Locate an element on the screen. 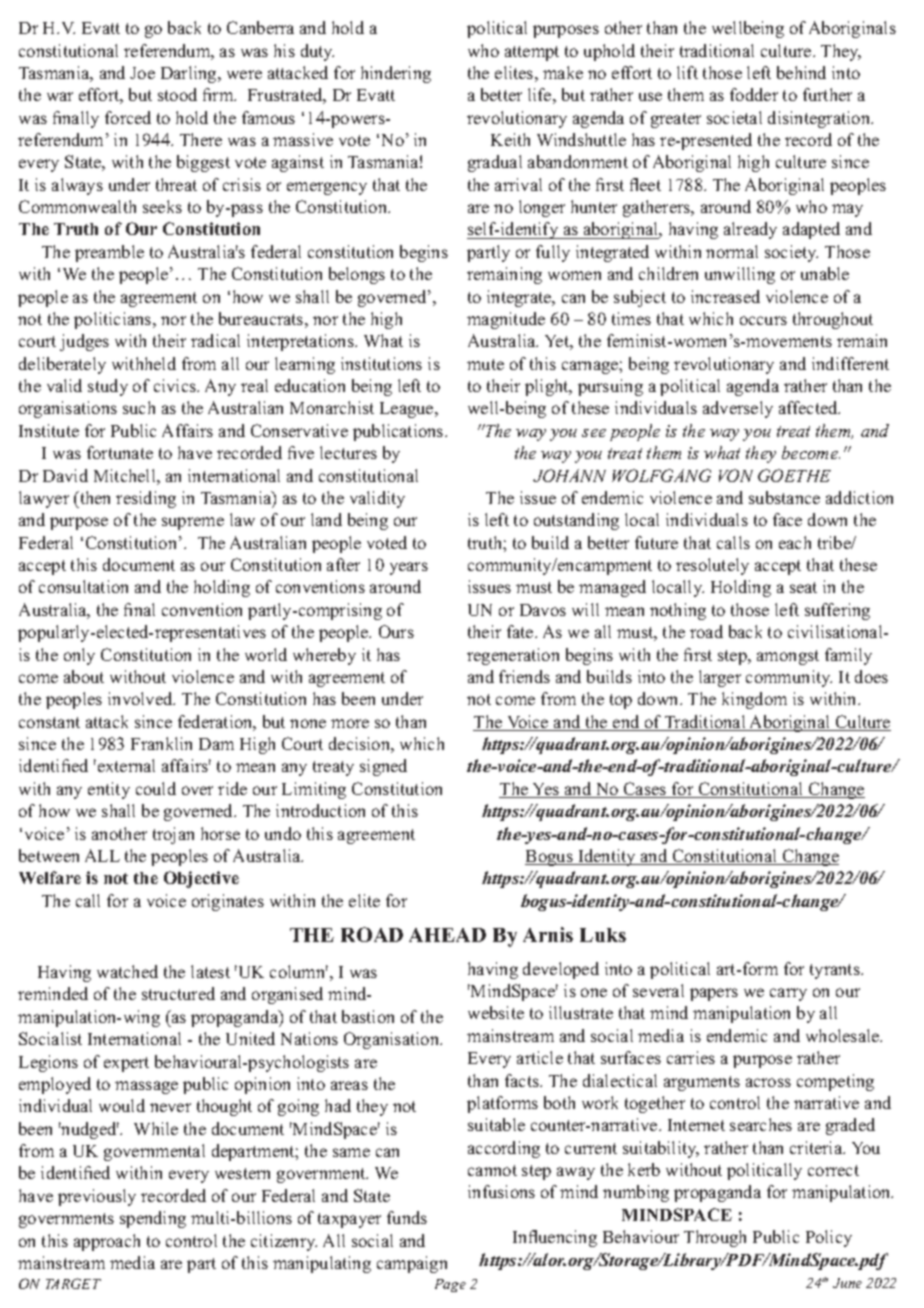 This screenshot has height=1308, width=924. occurs is located at coordinates (763, 320).
